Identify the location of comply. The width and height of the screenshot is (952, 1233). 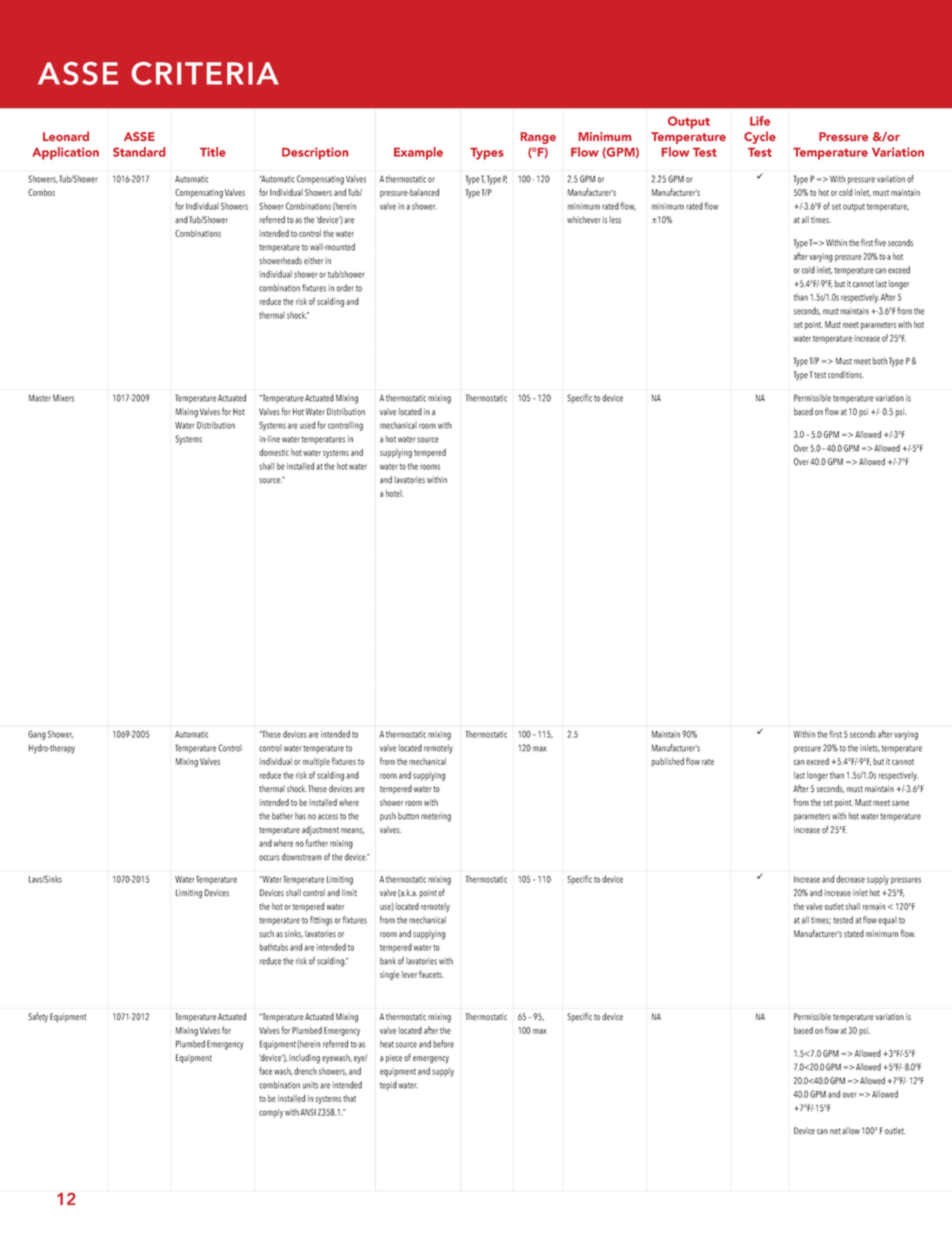
(271, 1113).
